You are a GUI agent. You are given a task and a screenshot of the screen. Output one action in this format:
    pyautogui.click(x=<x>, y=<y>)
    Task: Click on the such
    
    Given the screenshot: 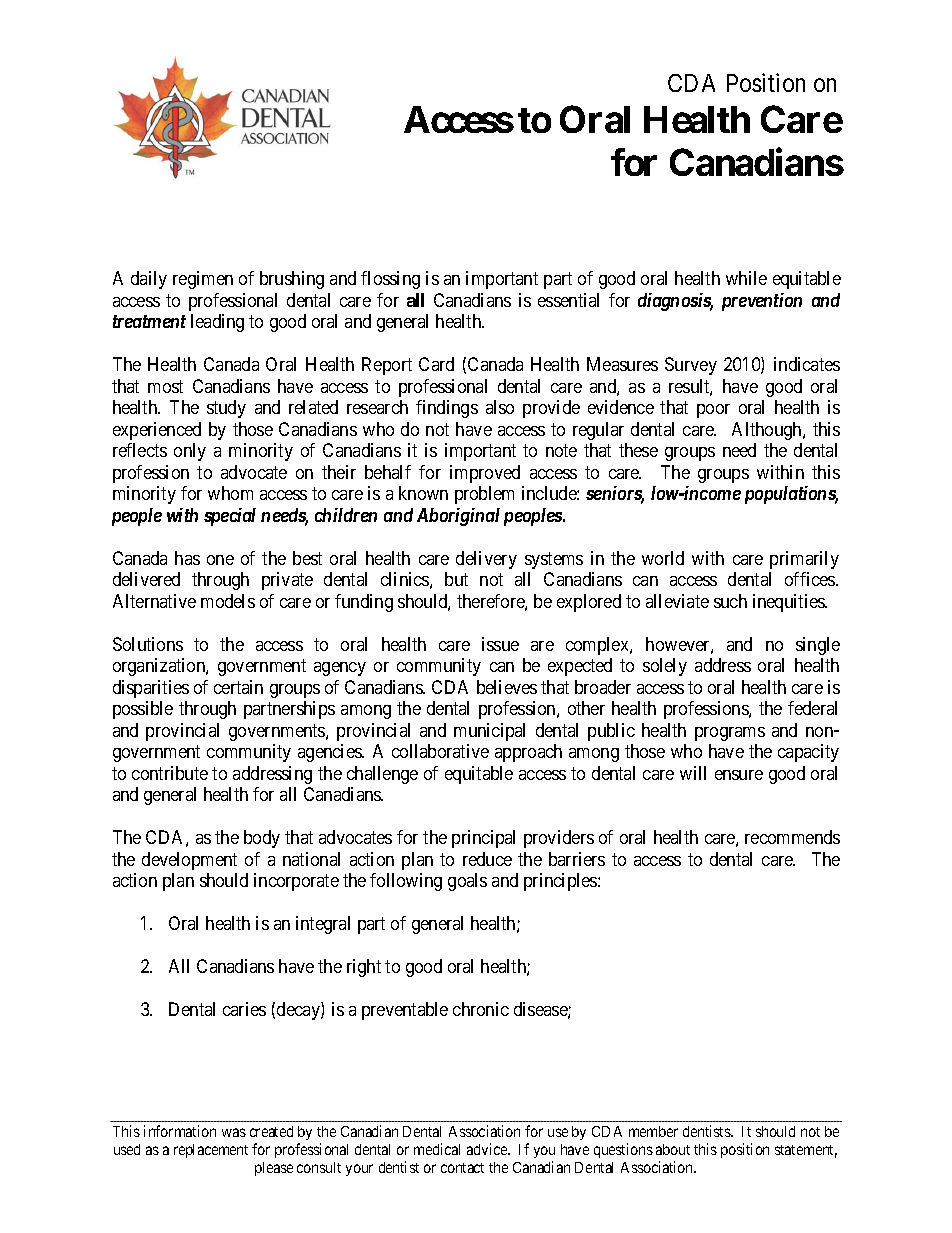 What is the action you would take?
    pyautogui.click(x=730, y=601)
